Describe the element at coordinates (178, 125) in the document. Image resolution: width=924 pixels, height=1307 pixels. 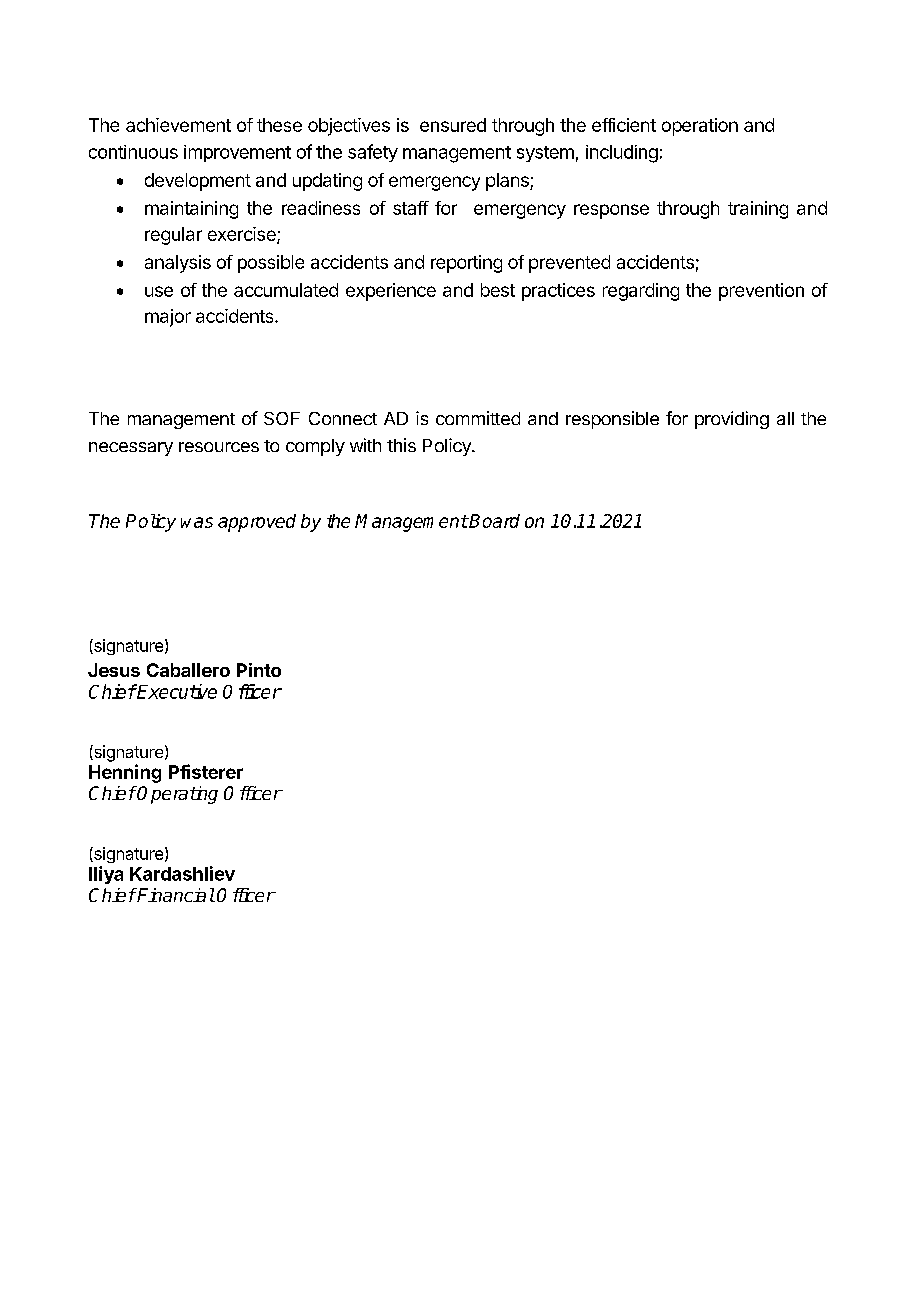
I see `achievement` at that location.
